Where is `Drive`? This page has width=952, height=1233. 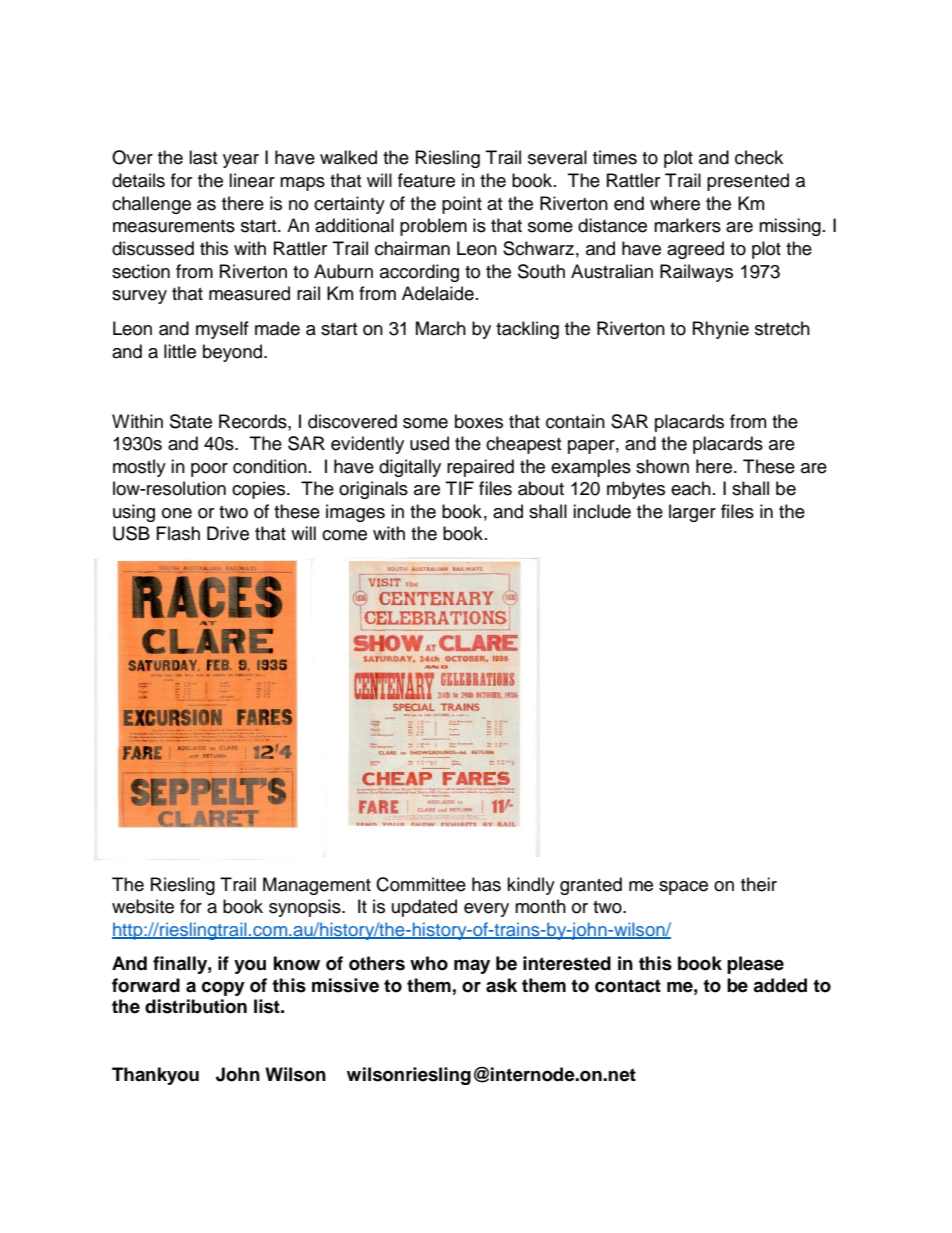 Drive is located at coordinates (228, 533).
